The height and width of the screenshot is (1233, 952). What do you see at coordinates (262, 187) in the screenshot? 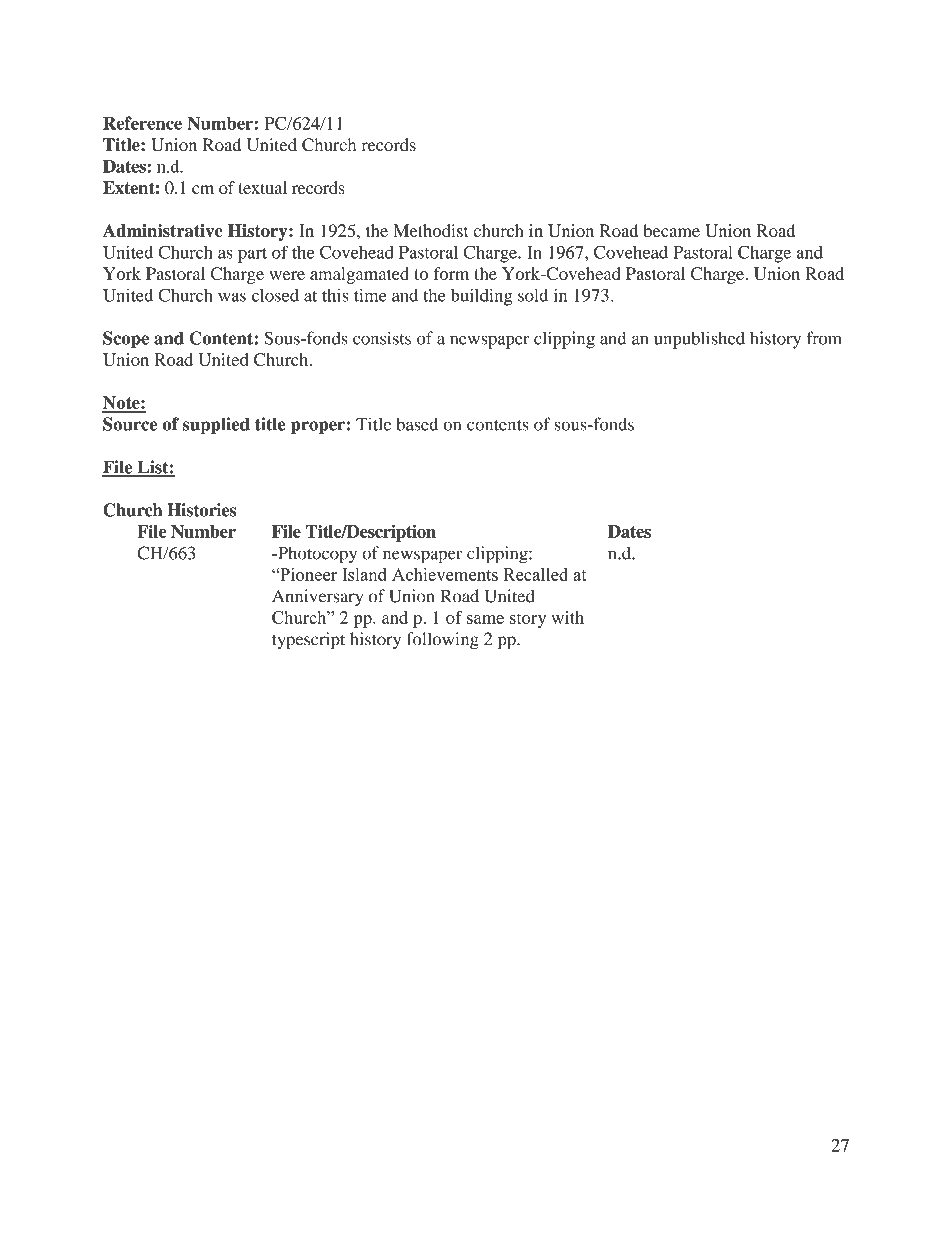
I see `textual` at bounding box center [262, 187].
